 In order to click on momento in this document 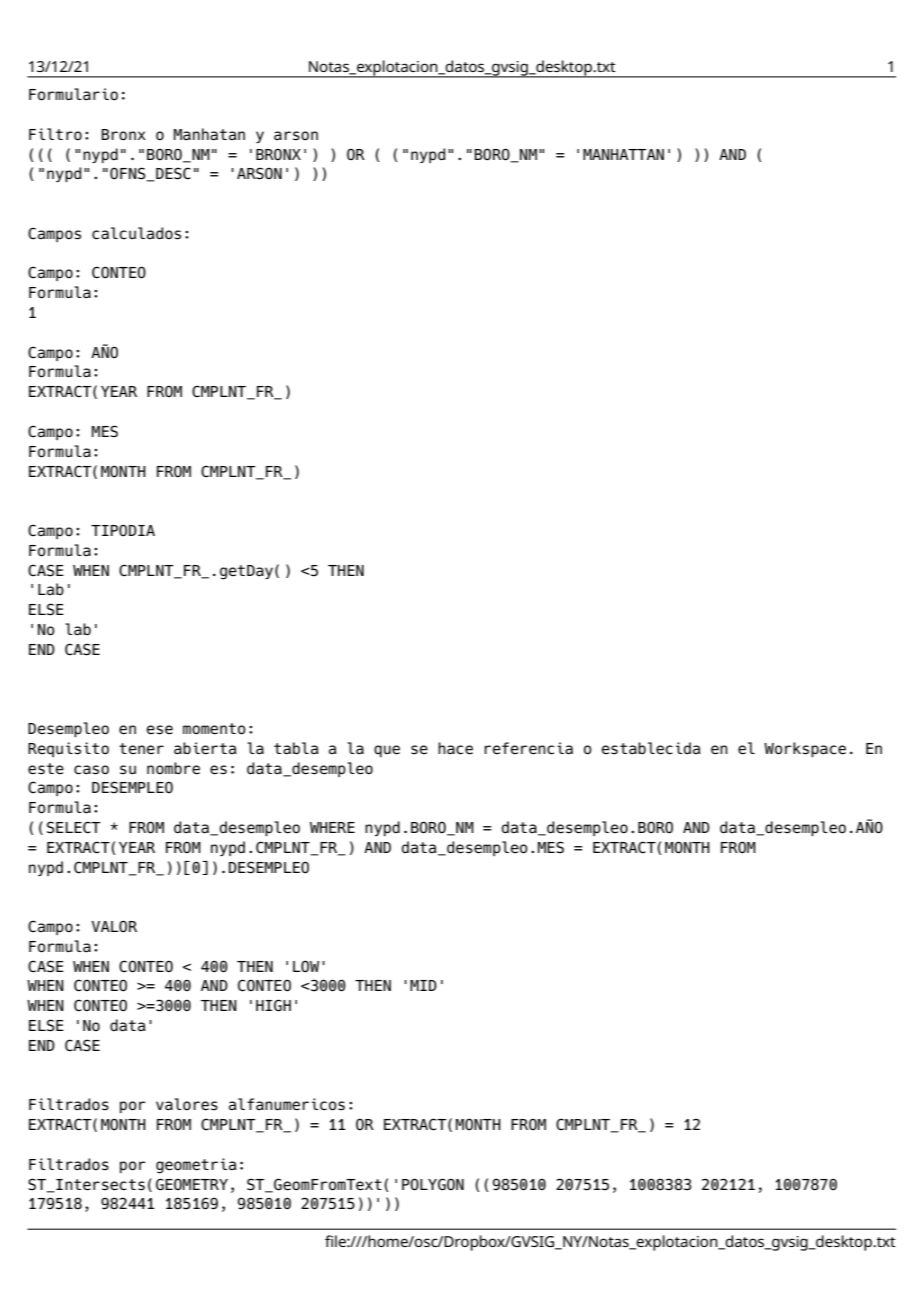, I will do `click(214, 729)`.
